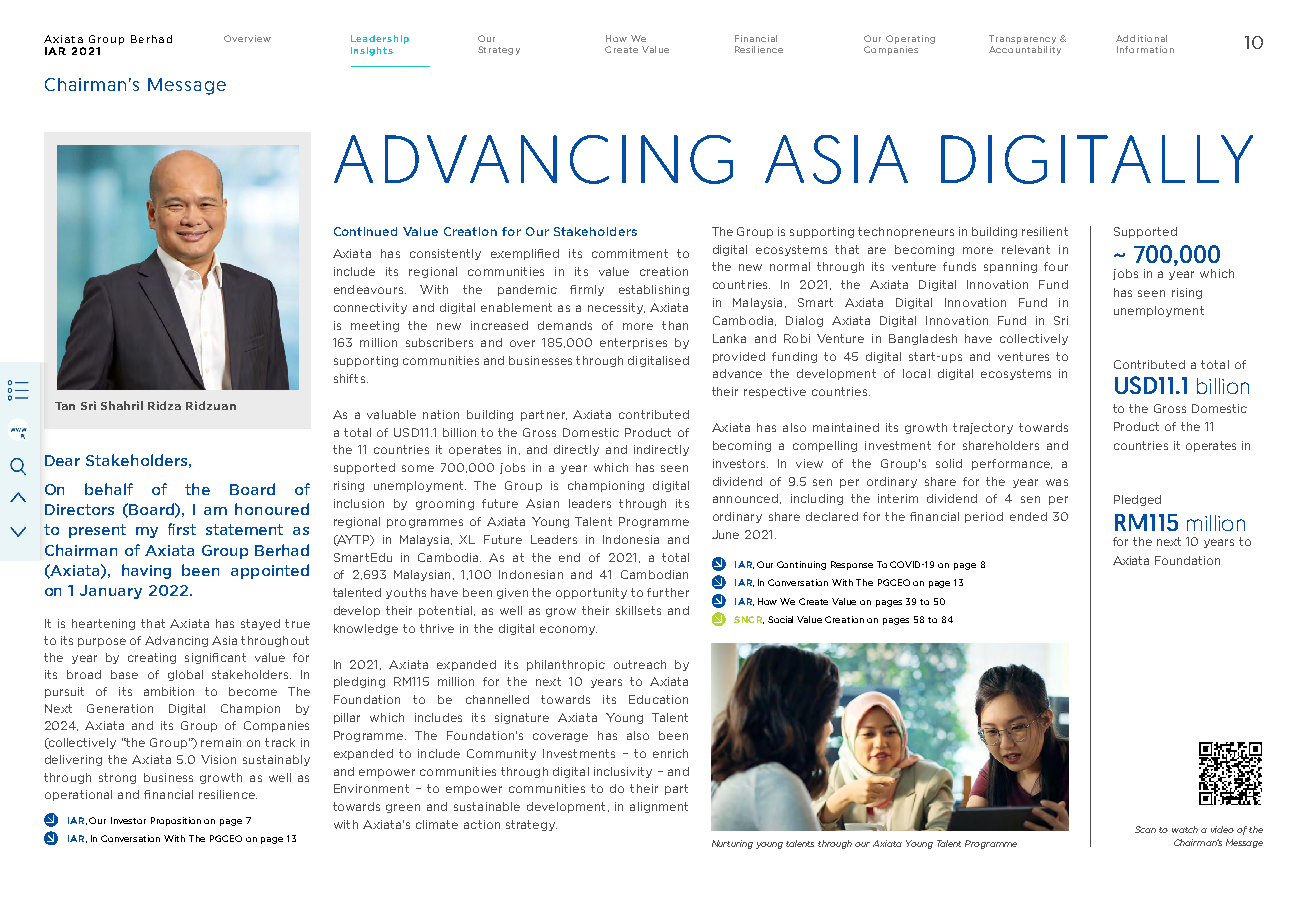 The width and height of the screenshot is (1308, 924). What do you see at coordinates (659, 807) in the screenshot?
I see `alignment` at bounding box center [659, 807].
